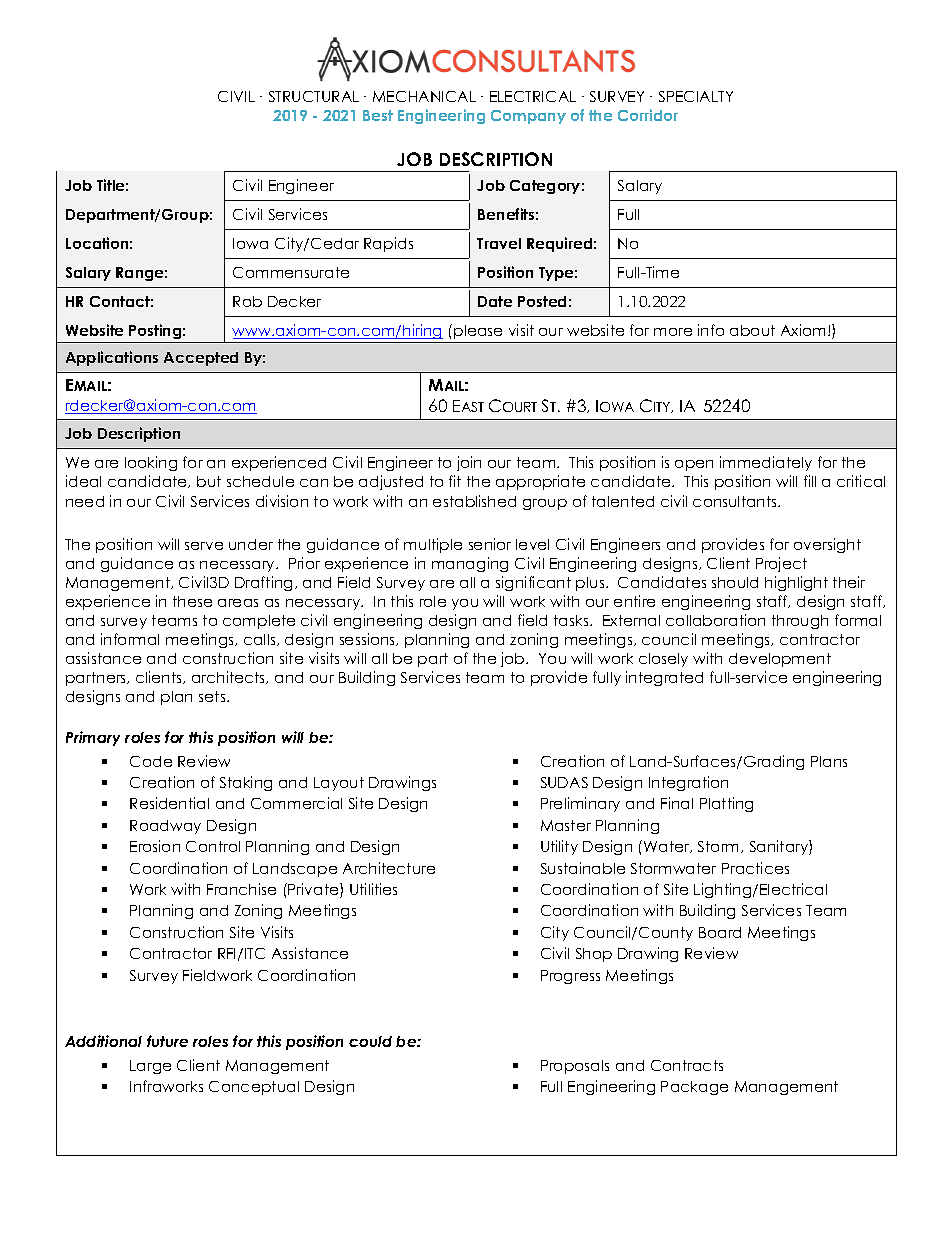  Describe the element at coordinates (201, 359) in the screenshot. I see `Accepted` at that location.
